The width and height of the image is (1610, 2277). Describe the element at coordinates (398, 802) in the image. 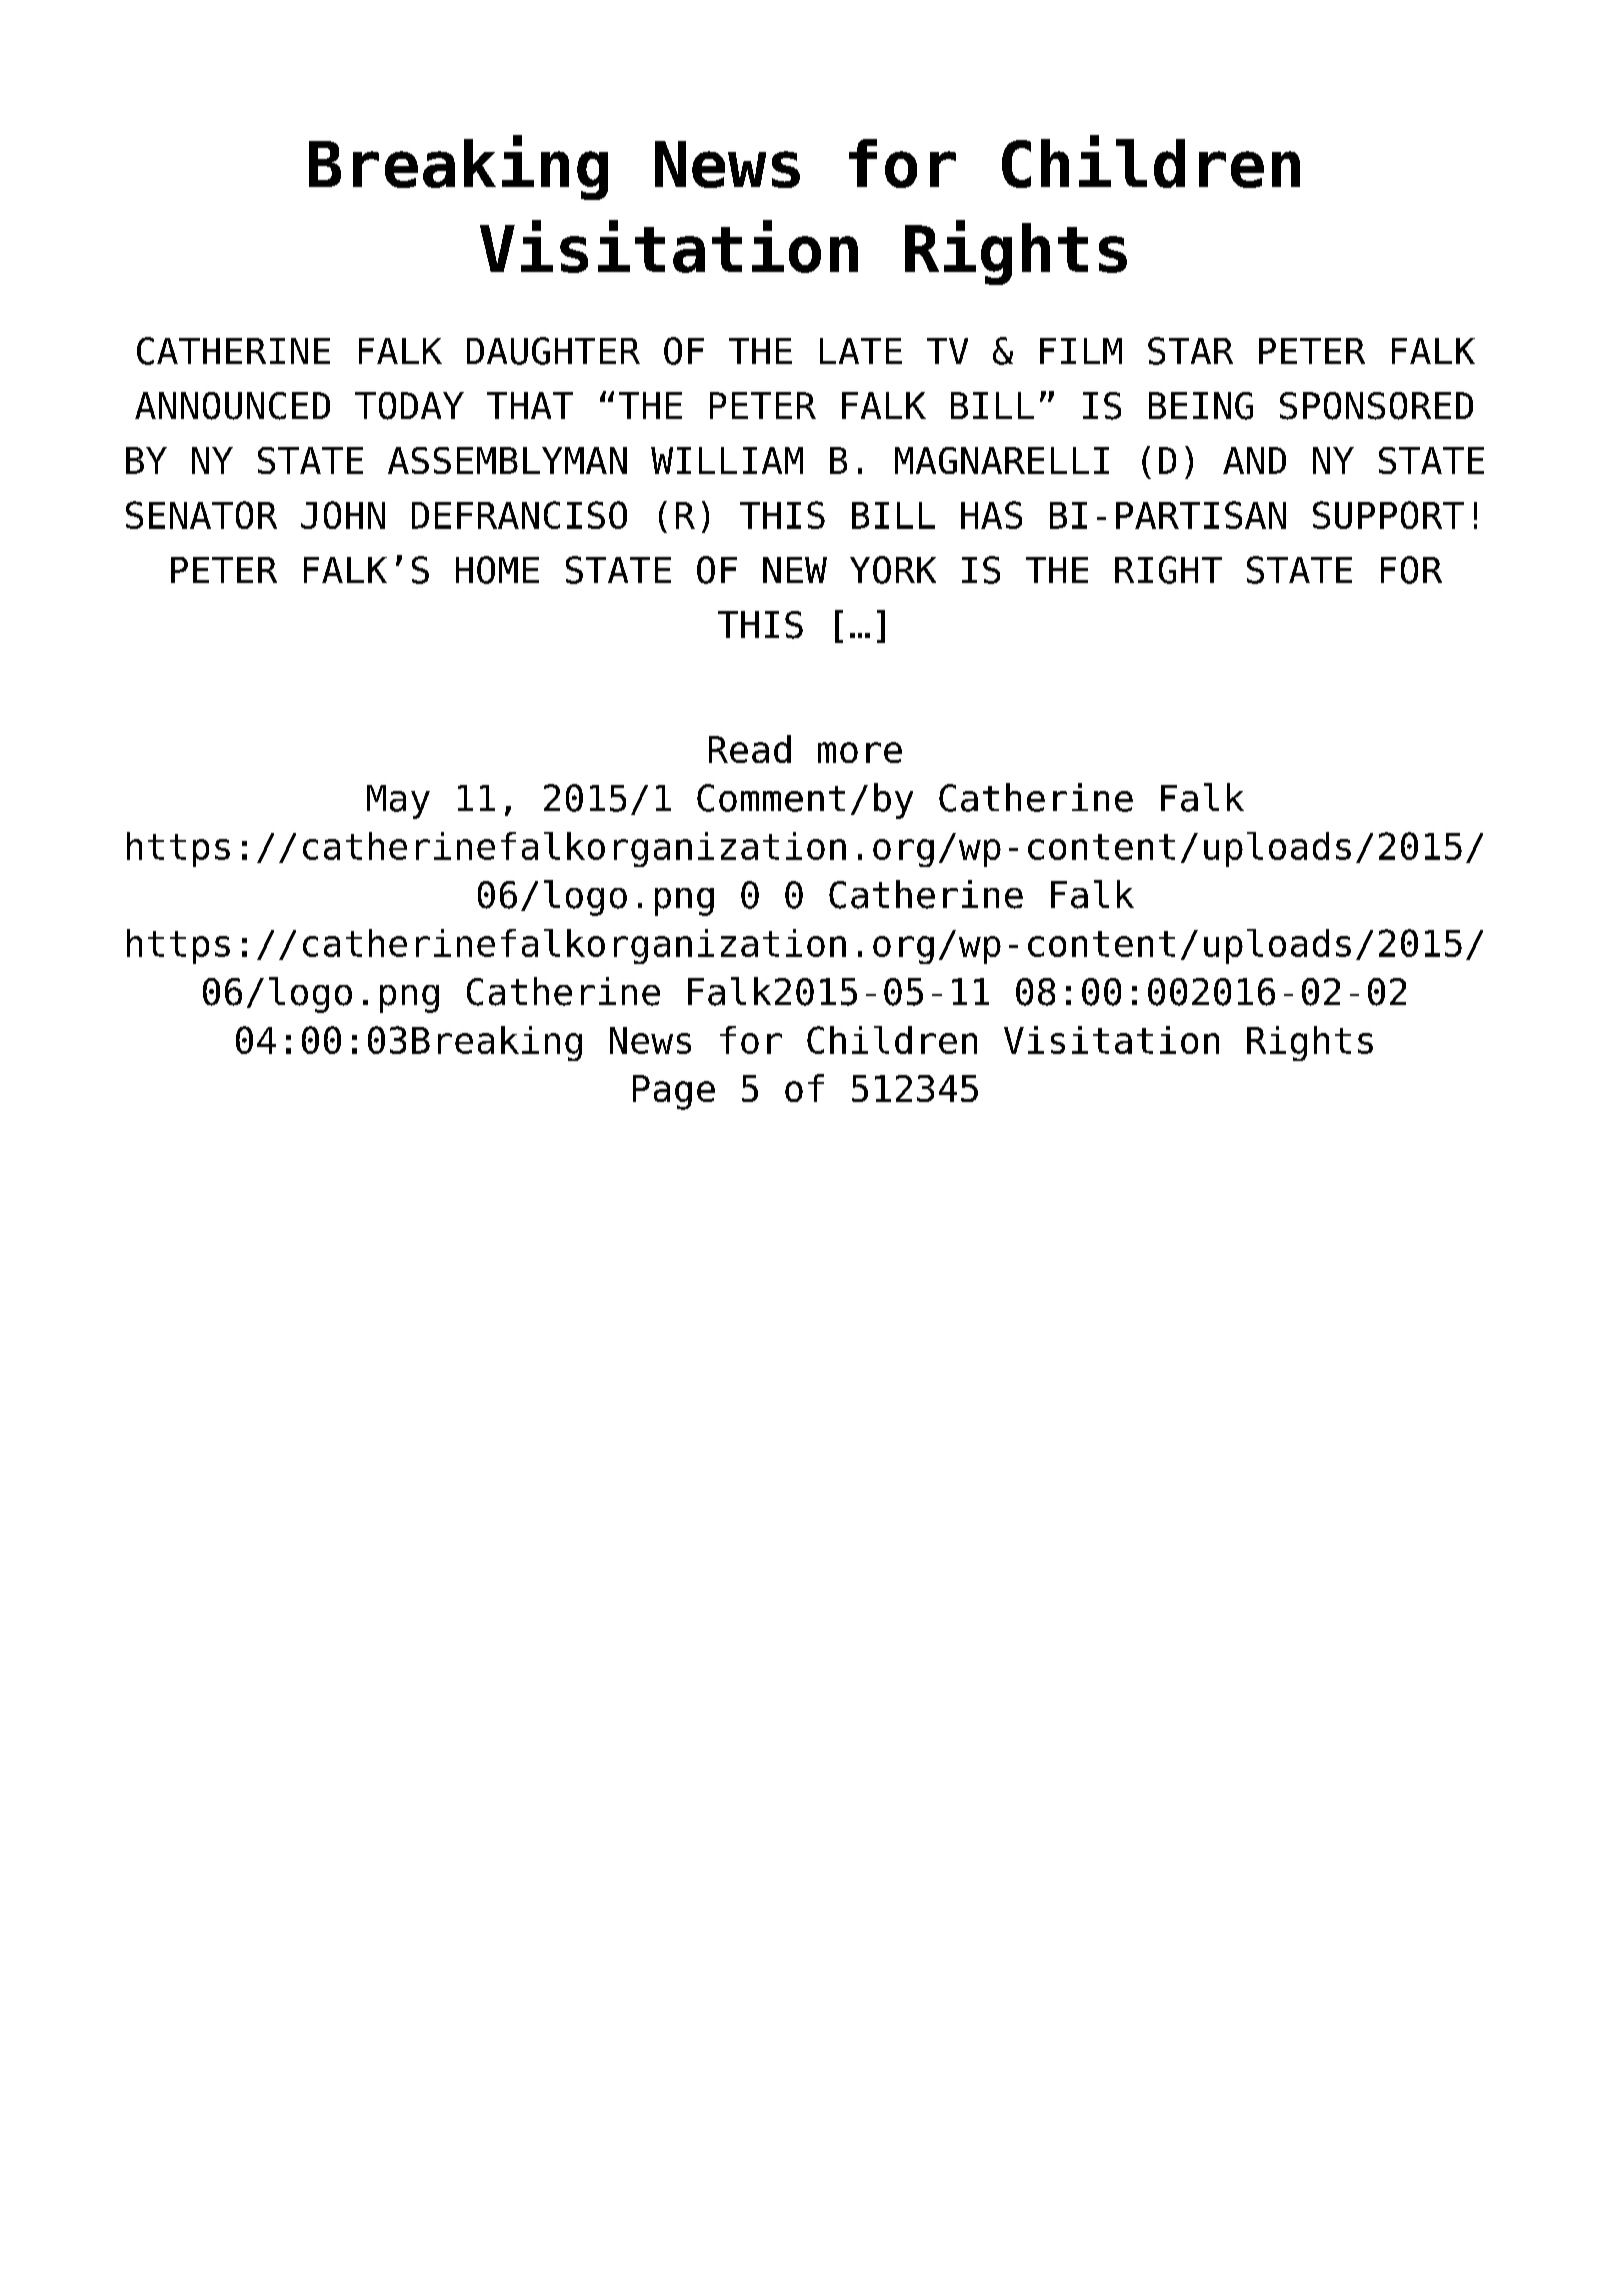

I see `May` at that location.
